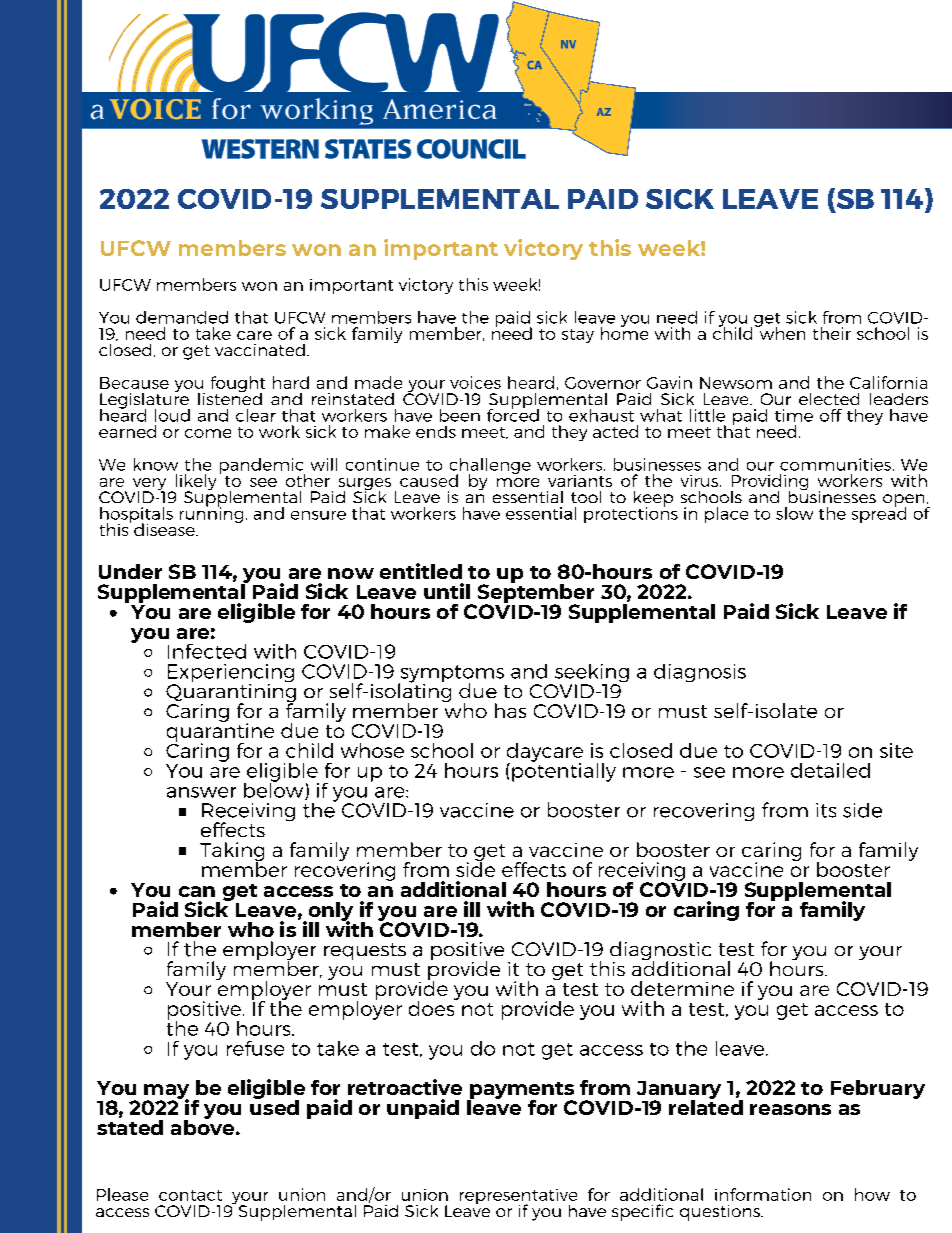 The height and width of the document is (1233, 952). I want to click on stay, so click(578, 336).
